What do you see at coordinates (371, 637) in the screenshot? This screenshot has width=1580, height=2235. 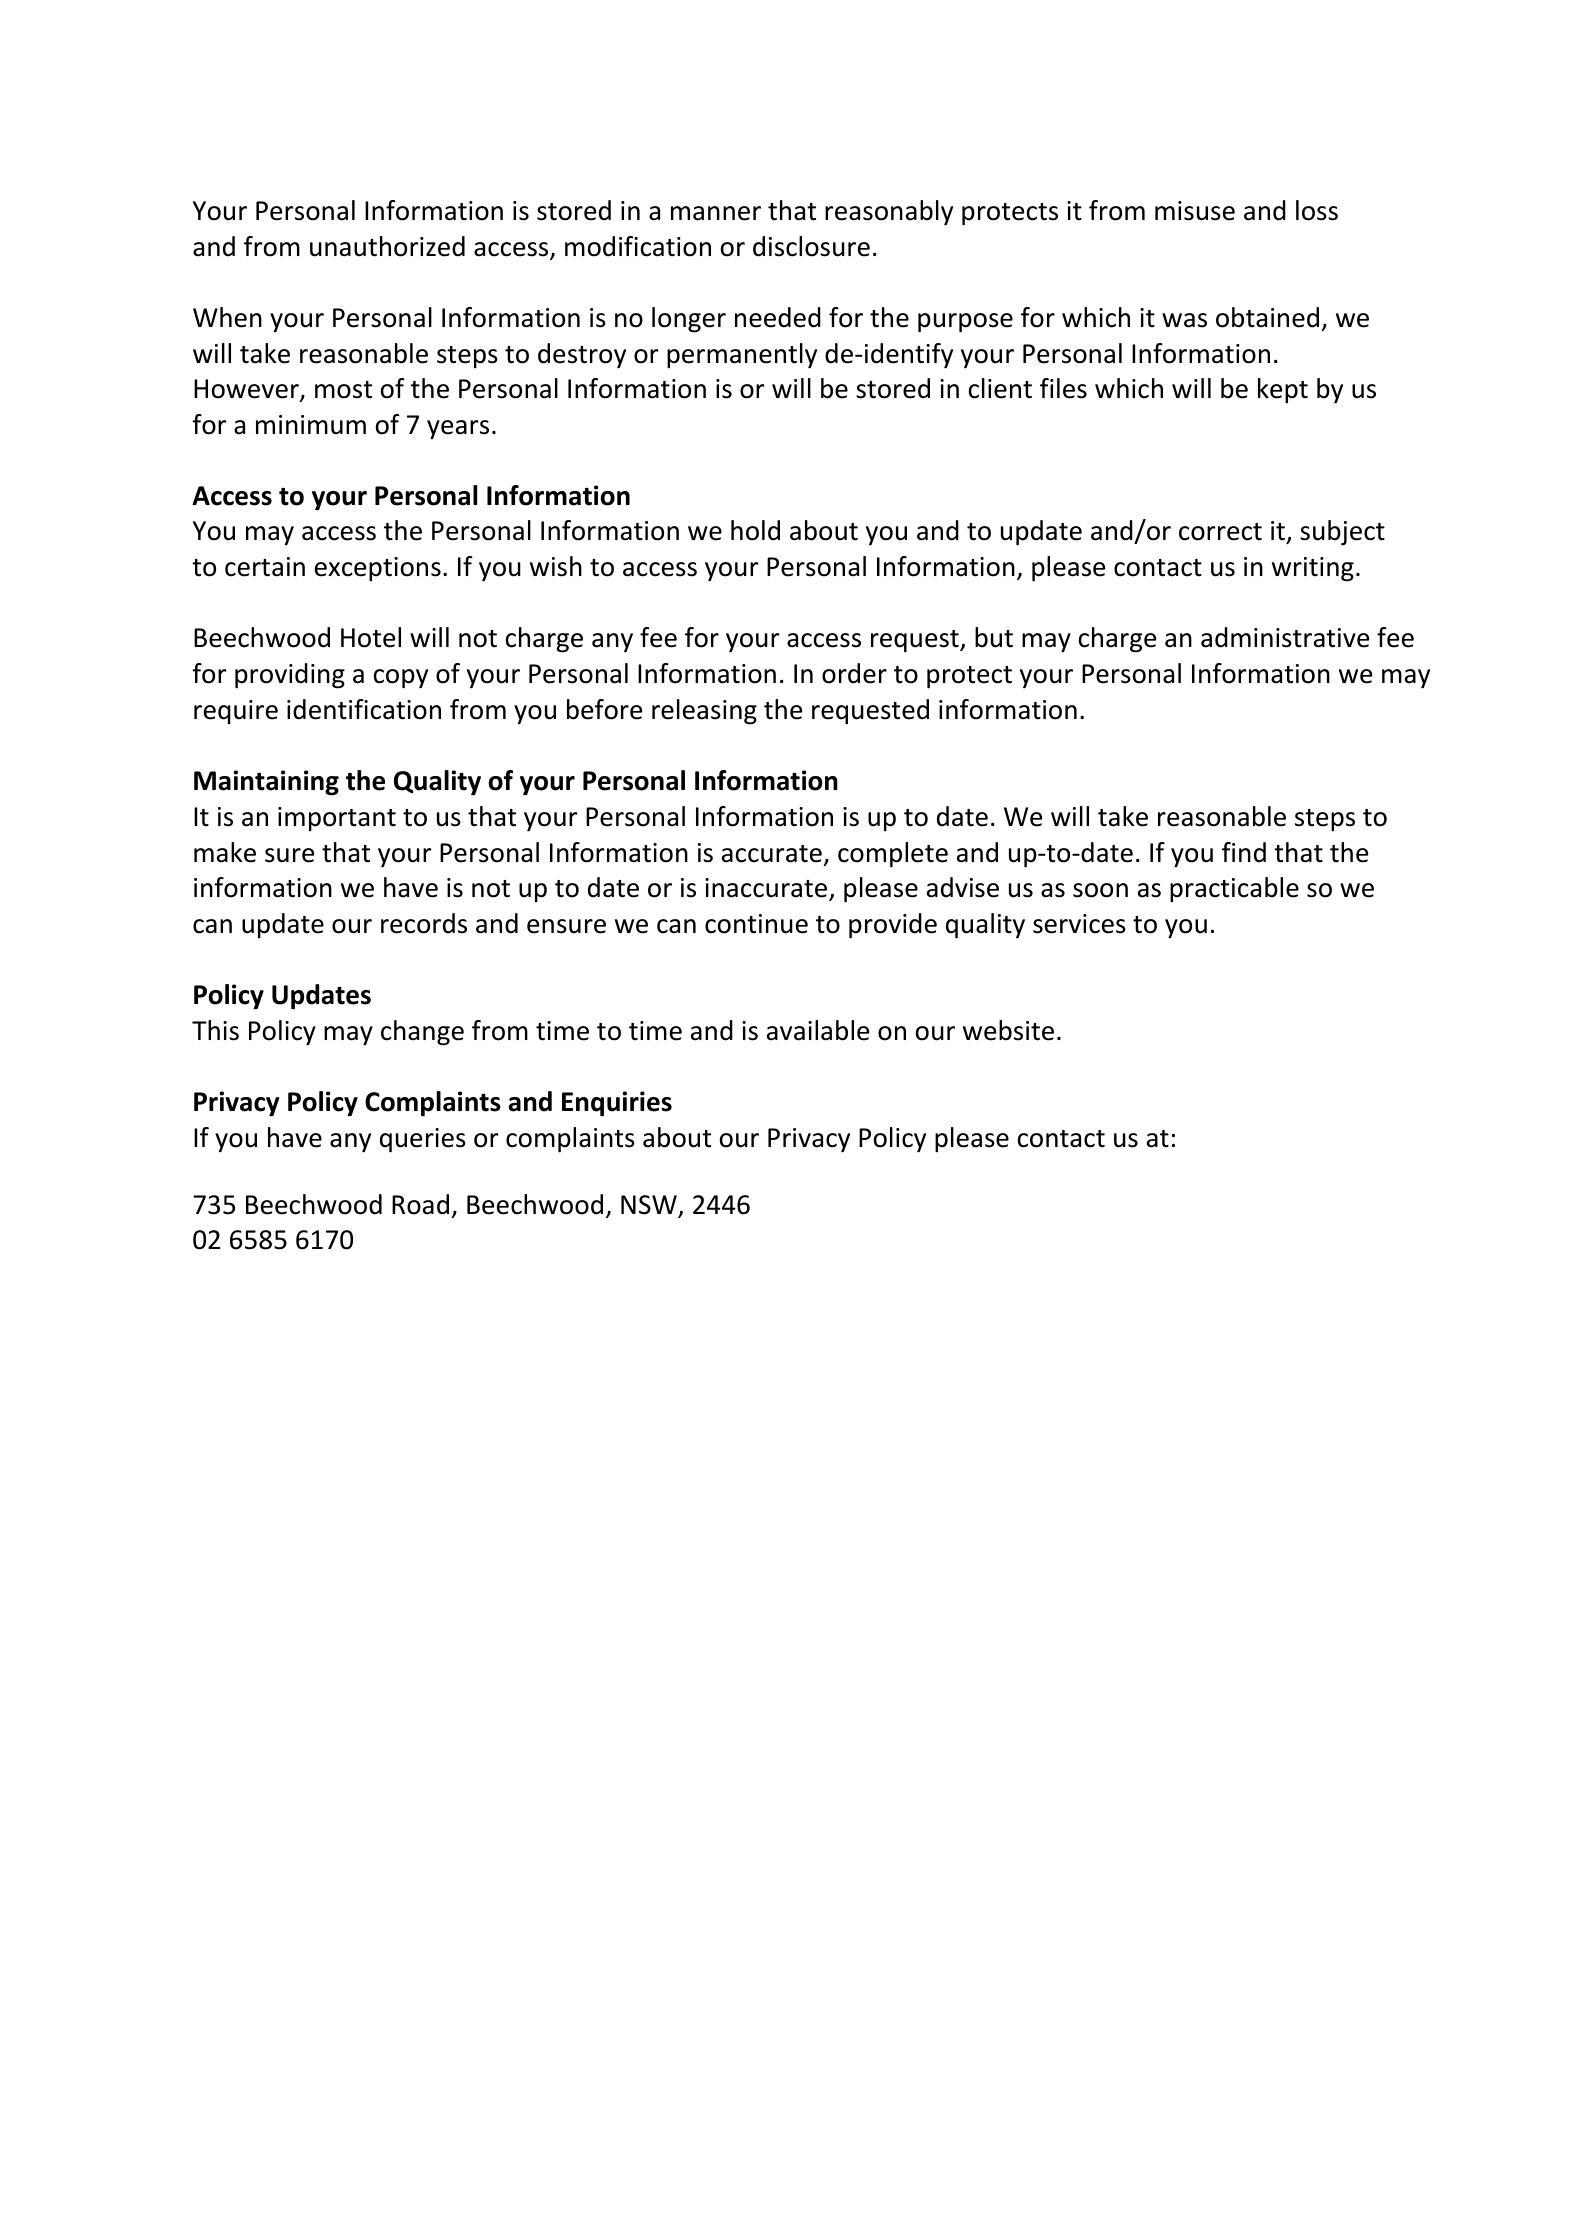 I see `Hotel` at bounding box center [371, 637].
